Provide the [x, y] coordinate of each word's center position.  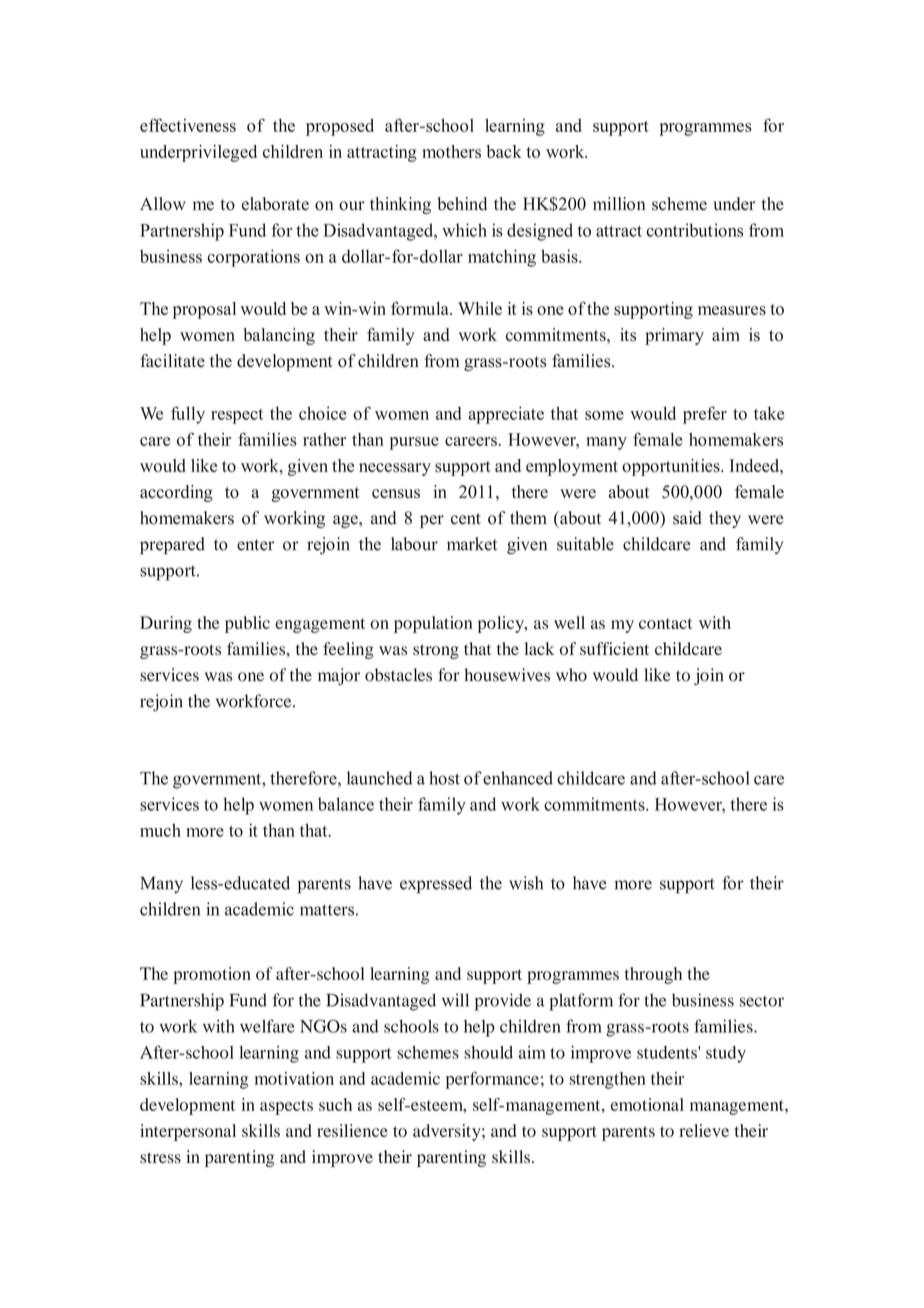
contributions [694, 230]
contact [665, 623]
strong [436, 651]
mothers [451, 151]
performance [492, 1080]
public [247, 624]
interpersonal [188, 1132]
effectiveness [188, 125]
